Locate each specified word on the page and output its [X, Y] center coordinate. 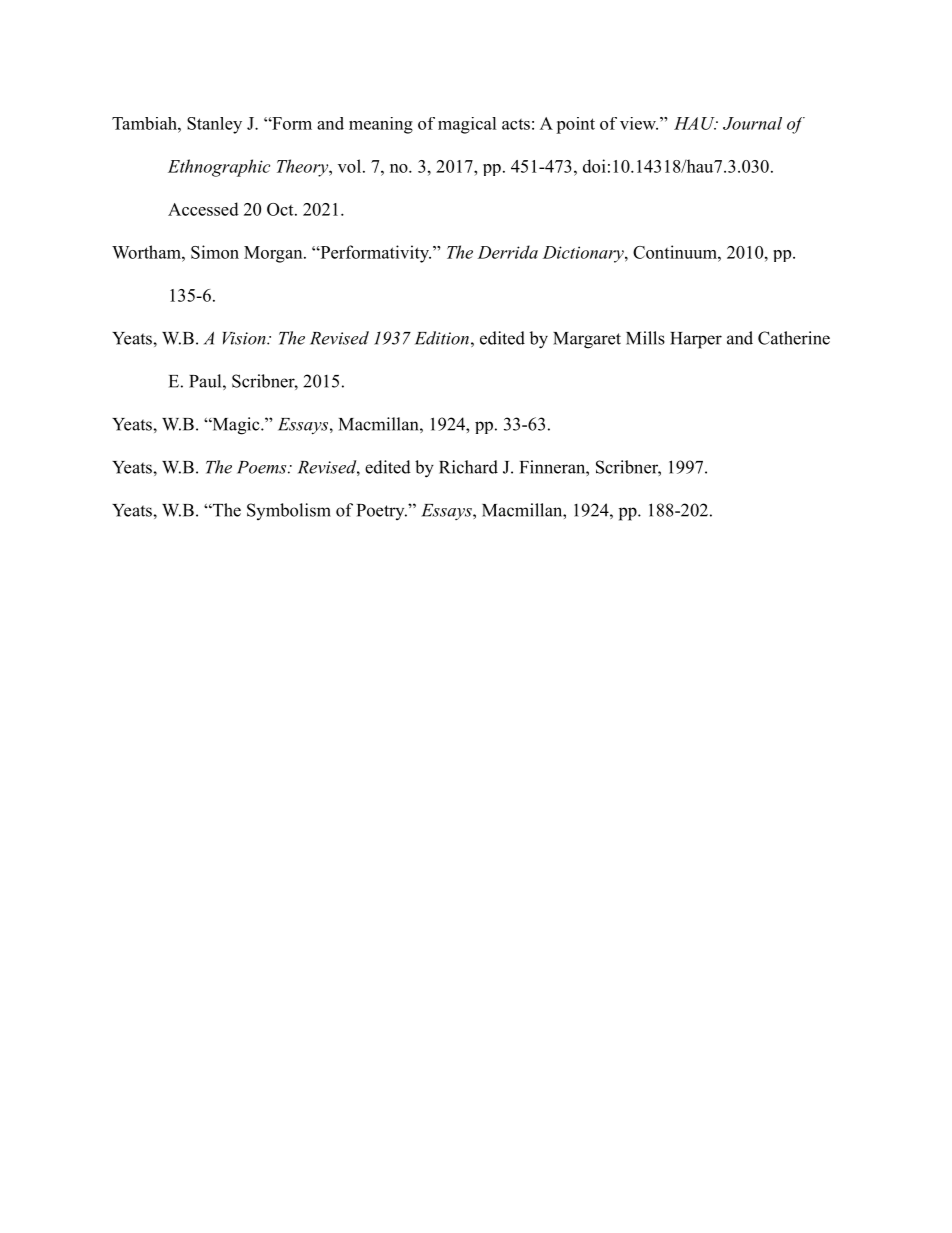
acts [516, 124]
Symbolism [289, 511]
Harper [696, 340]
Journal [752, 123]
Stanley [214, 125]
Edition [442, 338]
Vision [245, 338]
